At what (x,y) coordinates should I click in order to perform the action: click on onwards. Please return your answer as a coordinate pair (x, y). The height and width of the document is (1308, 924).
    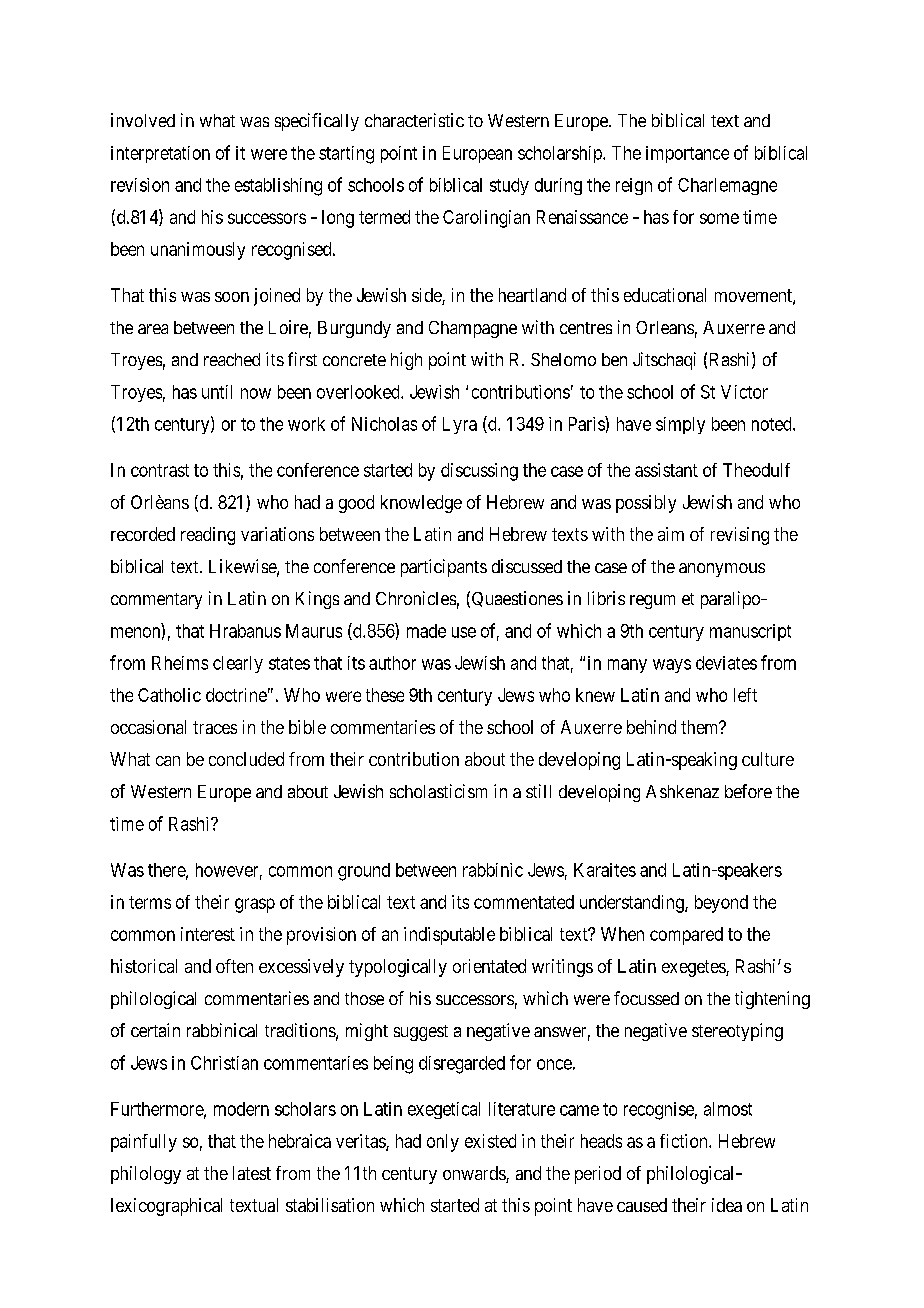
    Looking at the image, I should click on (475, 1174).
